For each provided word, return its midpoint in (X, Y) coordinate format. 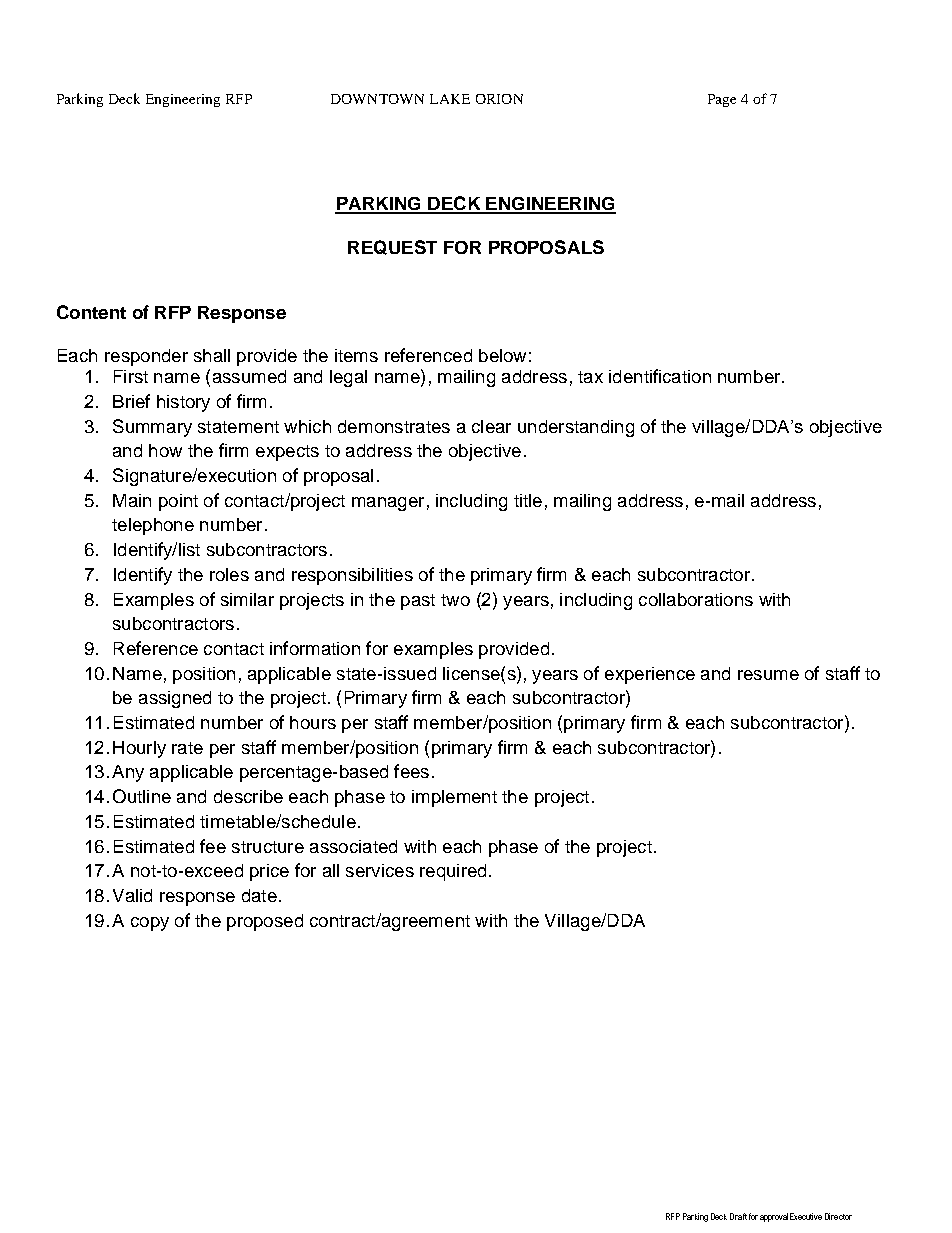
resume (768, 675)
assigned (175, 699)
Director (838, 1216)
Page (722, 100)
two (455, 600)
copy (150, 924)
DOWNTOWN (377, 99)
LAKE (450, 99)
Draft (738, 1216)
